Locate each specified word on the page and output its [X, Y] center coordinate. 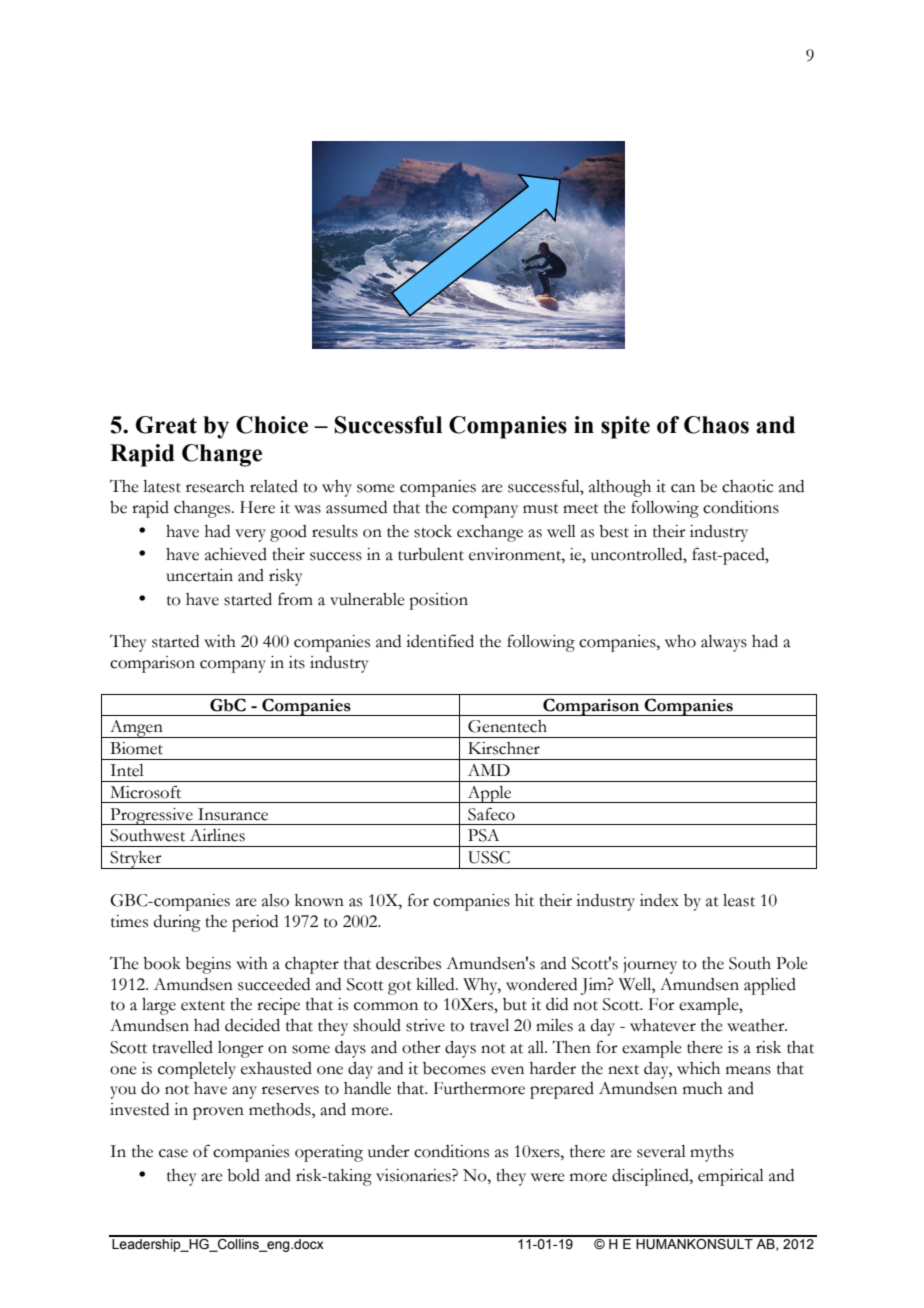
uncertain [199, 575]
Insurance [233, 814]
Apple [489, 794]
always [724, 643]
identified [440, 641]
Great [166, 425]
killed [436, 984]
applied [770, 986]
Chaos [716, 425]
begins [208, 965]
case [173, 1153]
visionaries [414, 1175]
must [541, 509]
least [739, 900]
